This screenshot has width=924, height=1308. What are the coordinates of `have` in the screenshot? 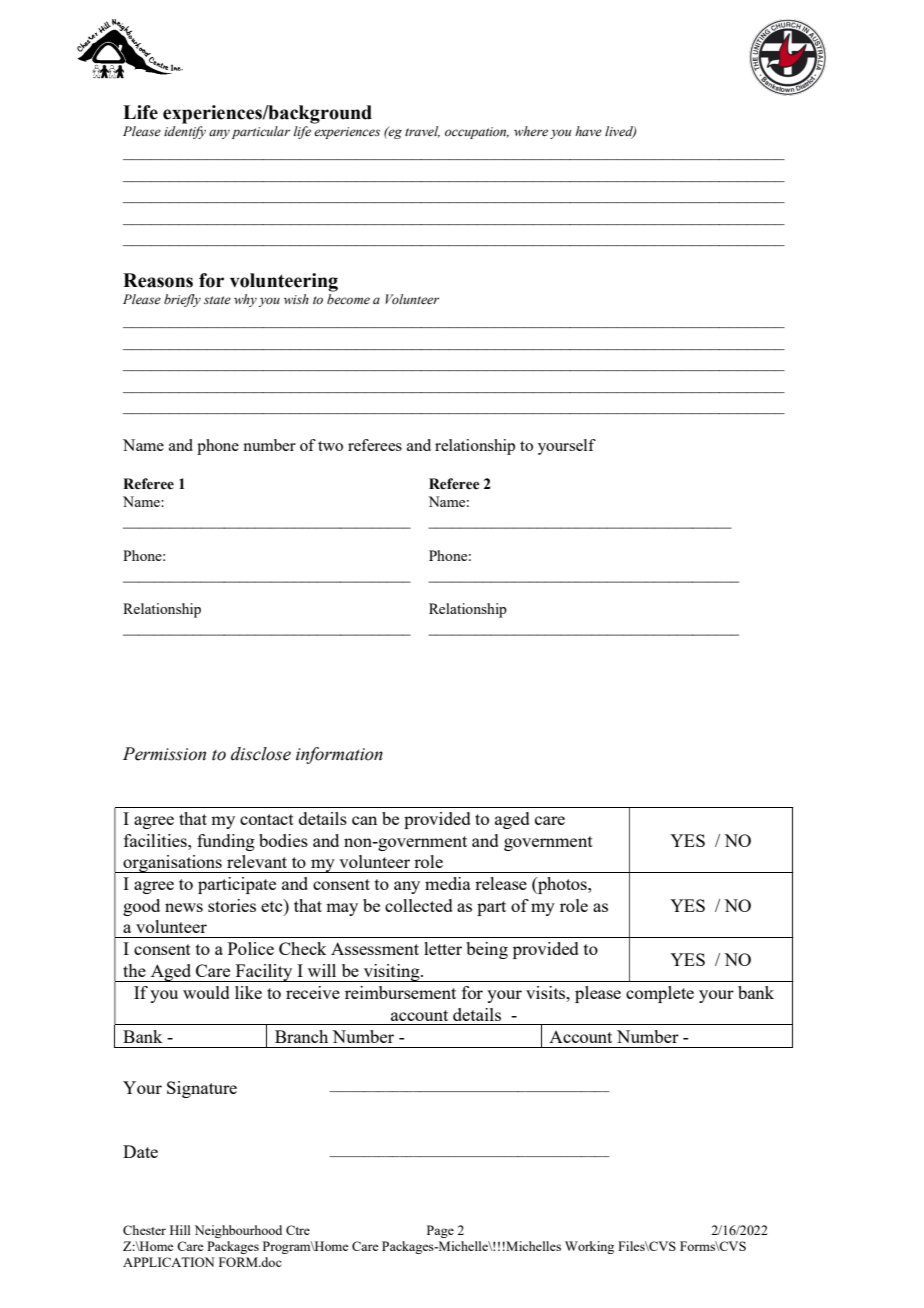 It's located at (588, 131).
